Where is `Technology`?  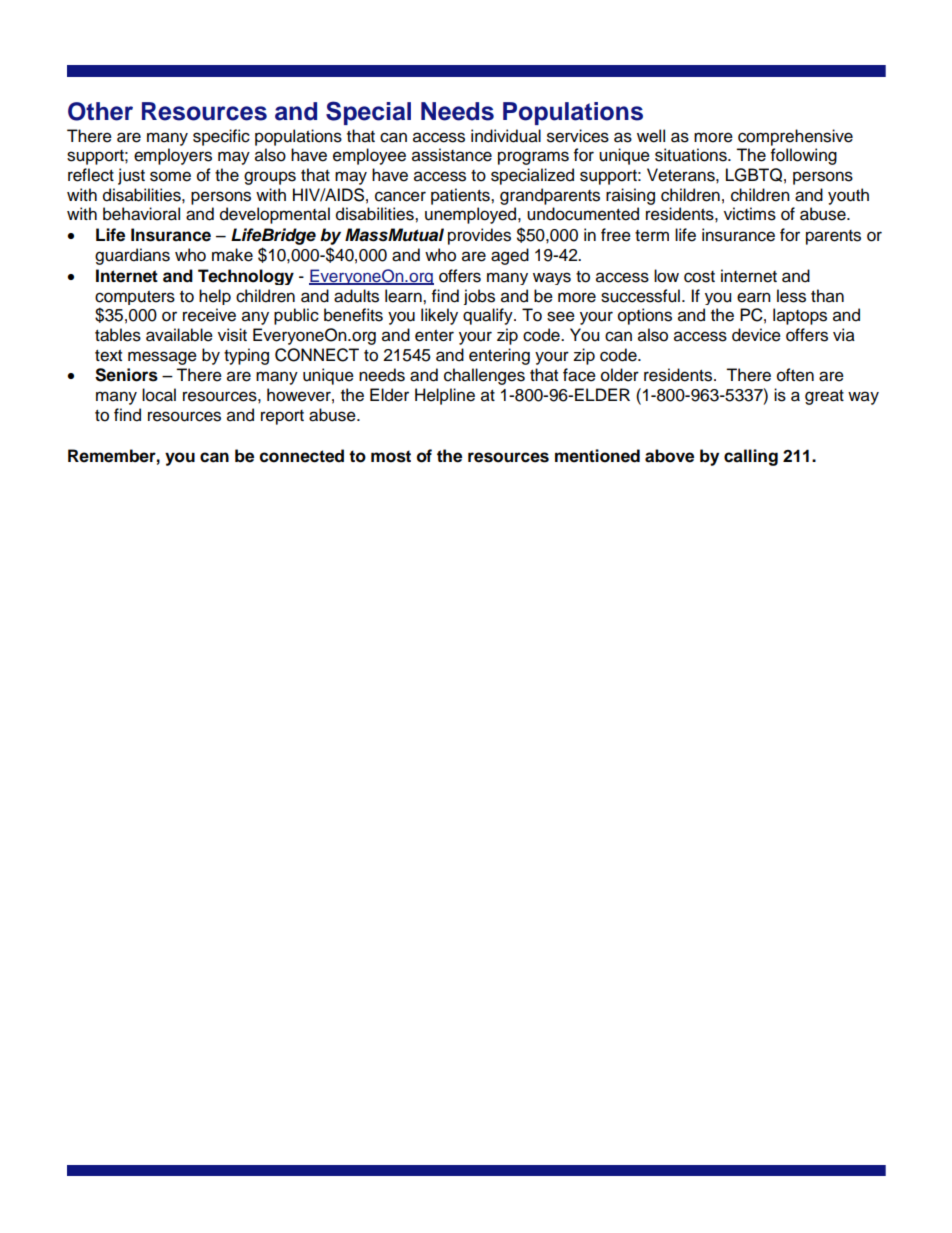
Technology is located at coordinates (246, 277).
